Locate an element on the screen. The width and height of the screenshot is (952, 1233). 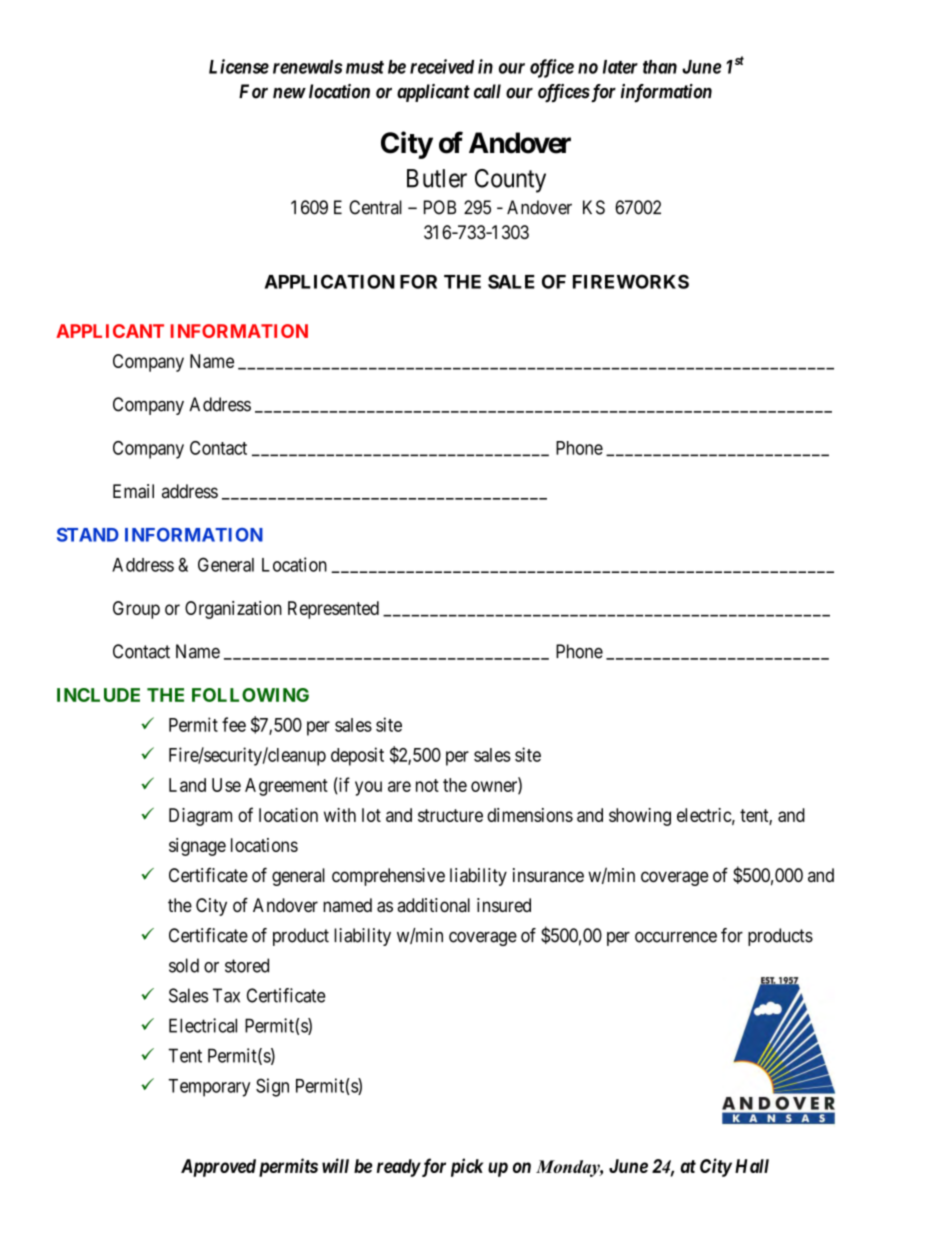
showing is located at coordinates (640, 817).
